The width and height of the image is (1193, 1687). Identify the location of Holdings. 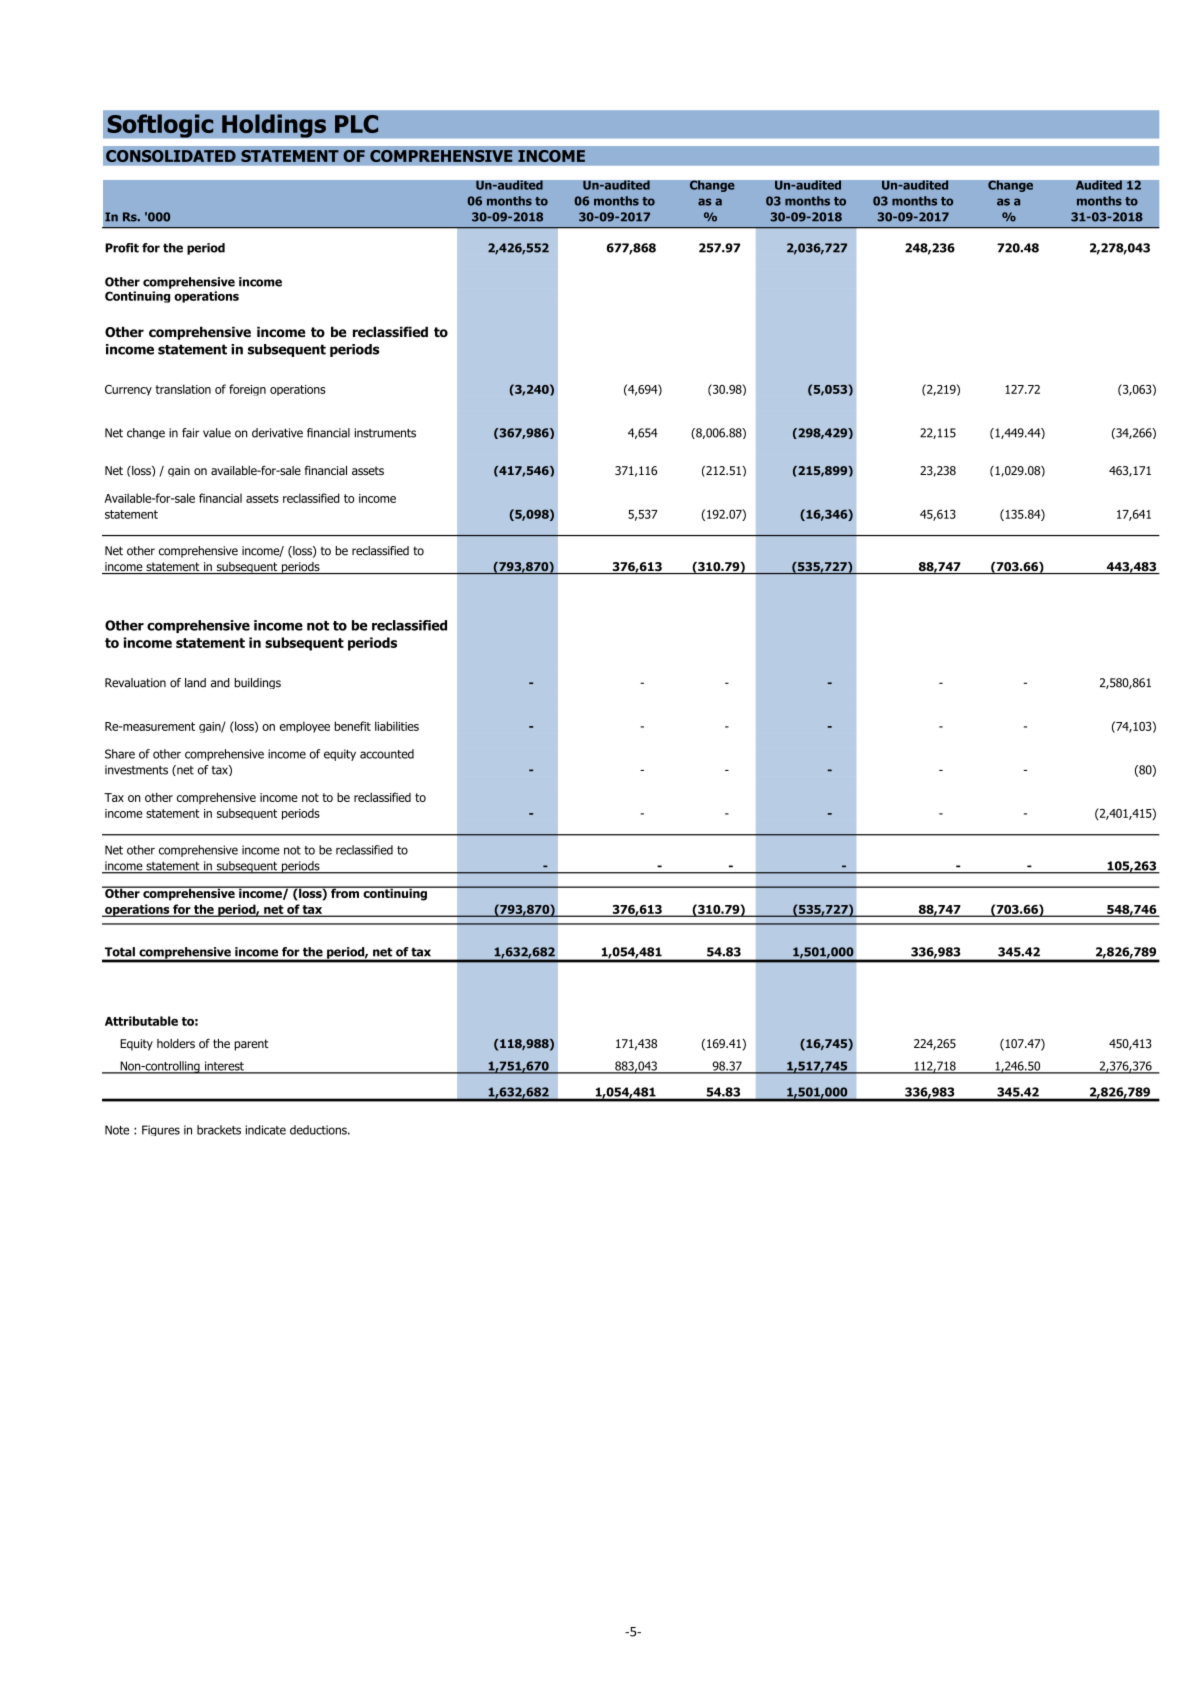
(274, 126).
